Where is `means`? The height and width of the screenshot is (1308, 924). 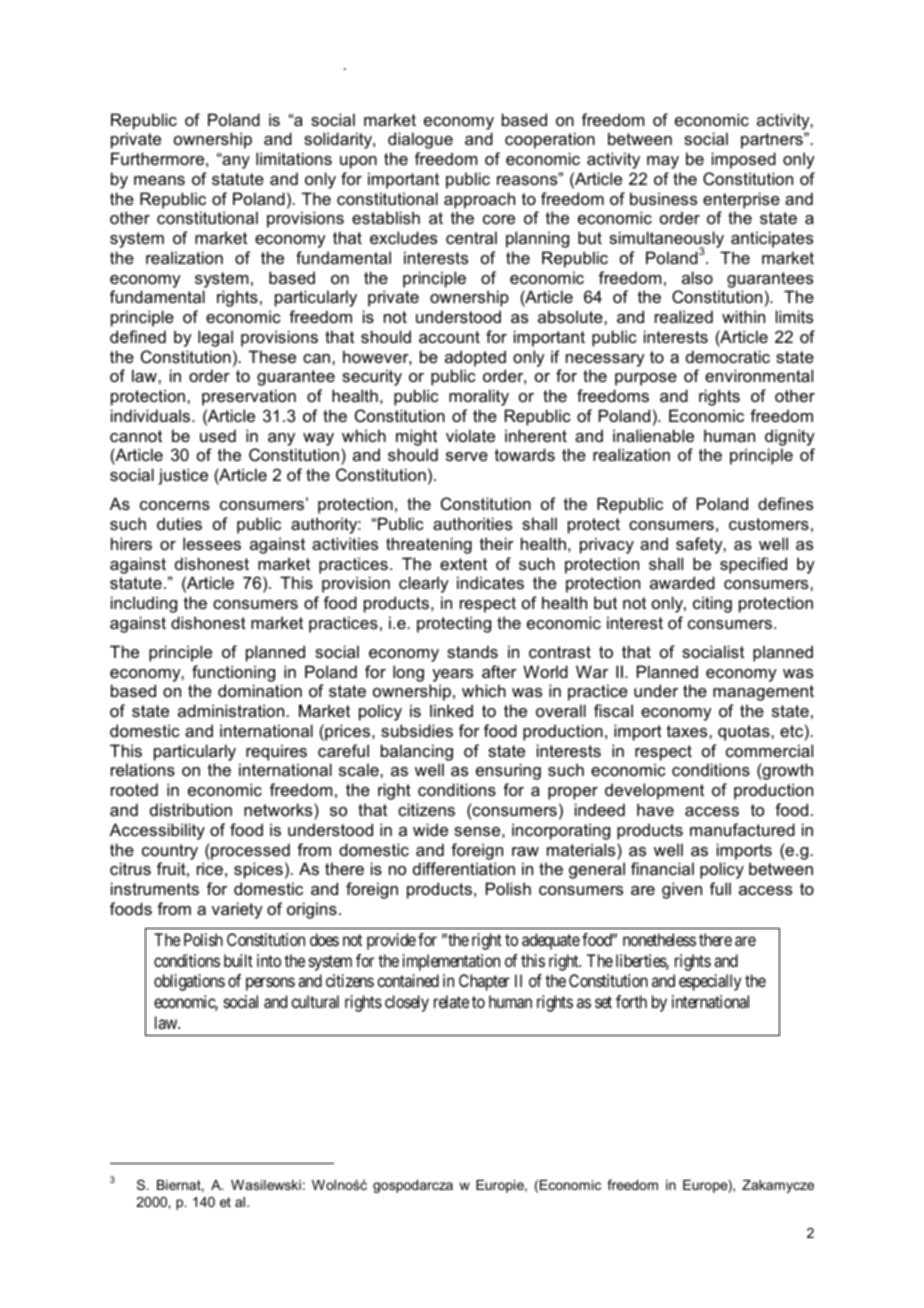
means is located at coordinates (159, 180).
